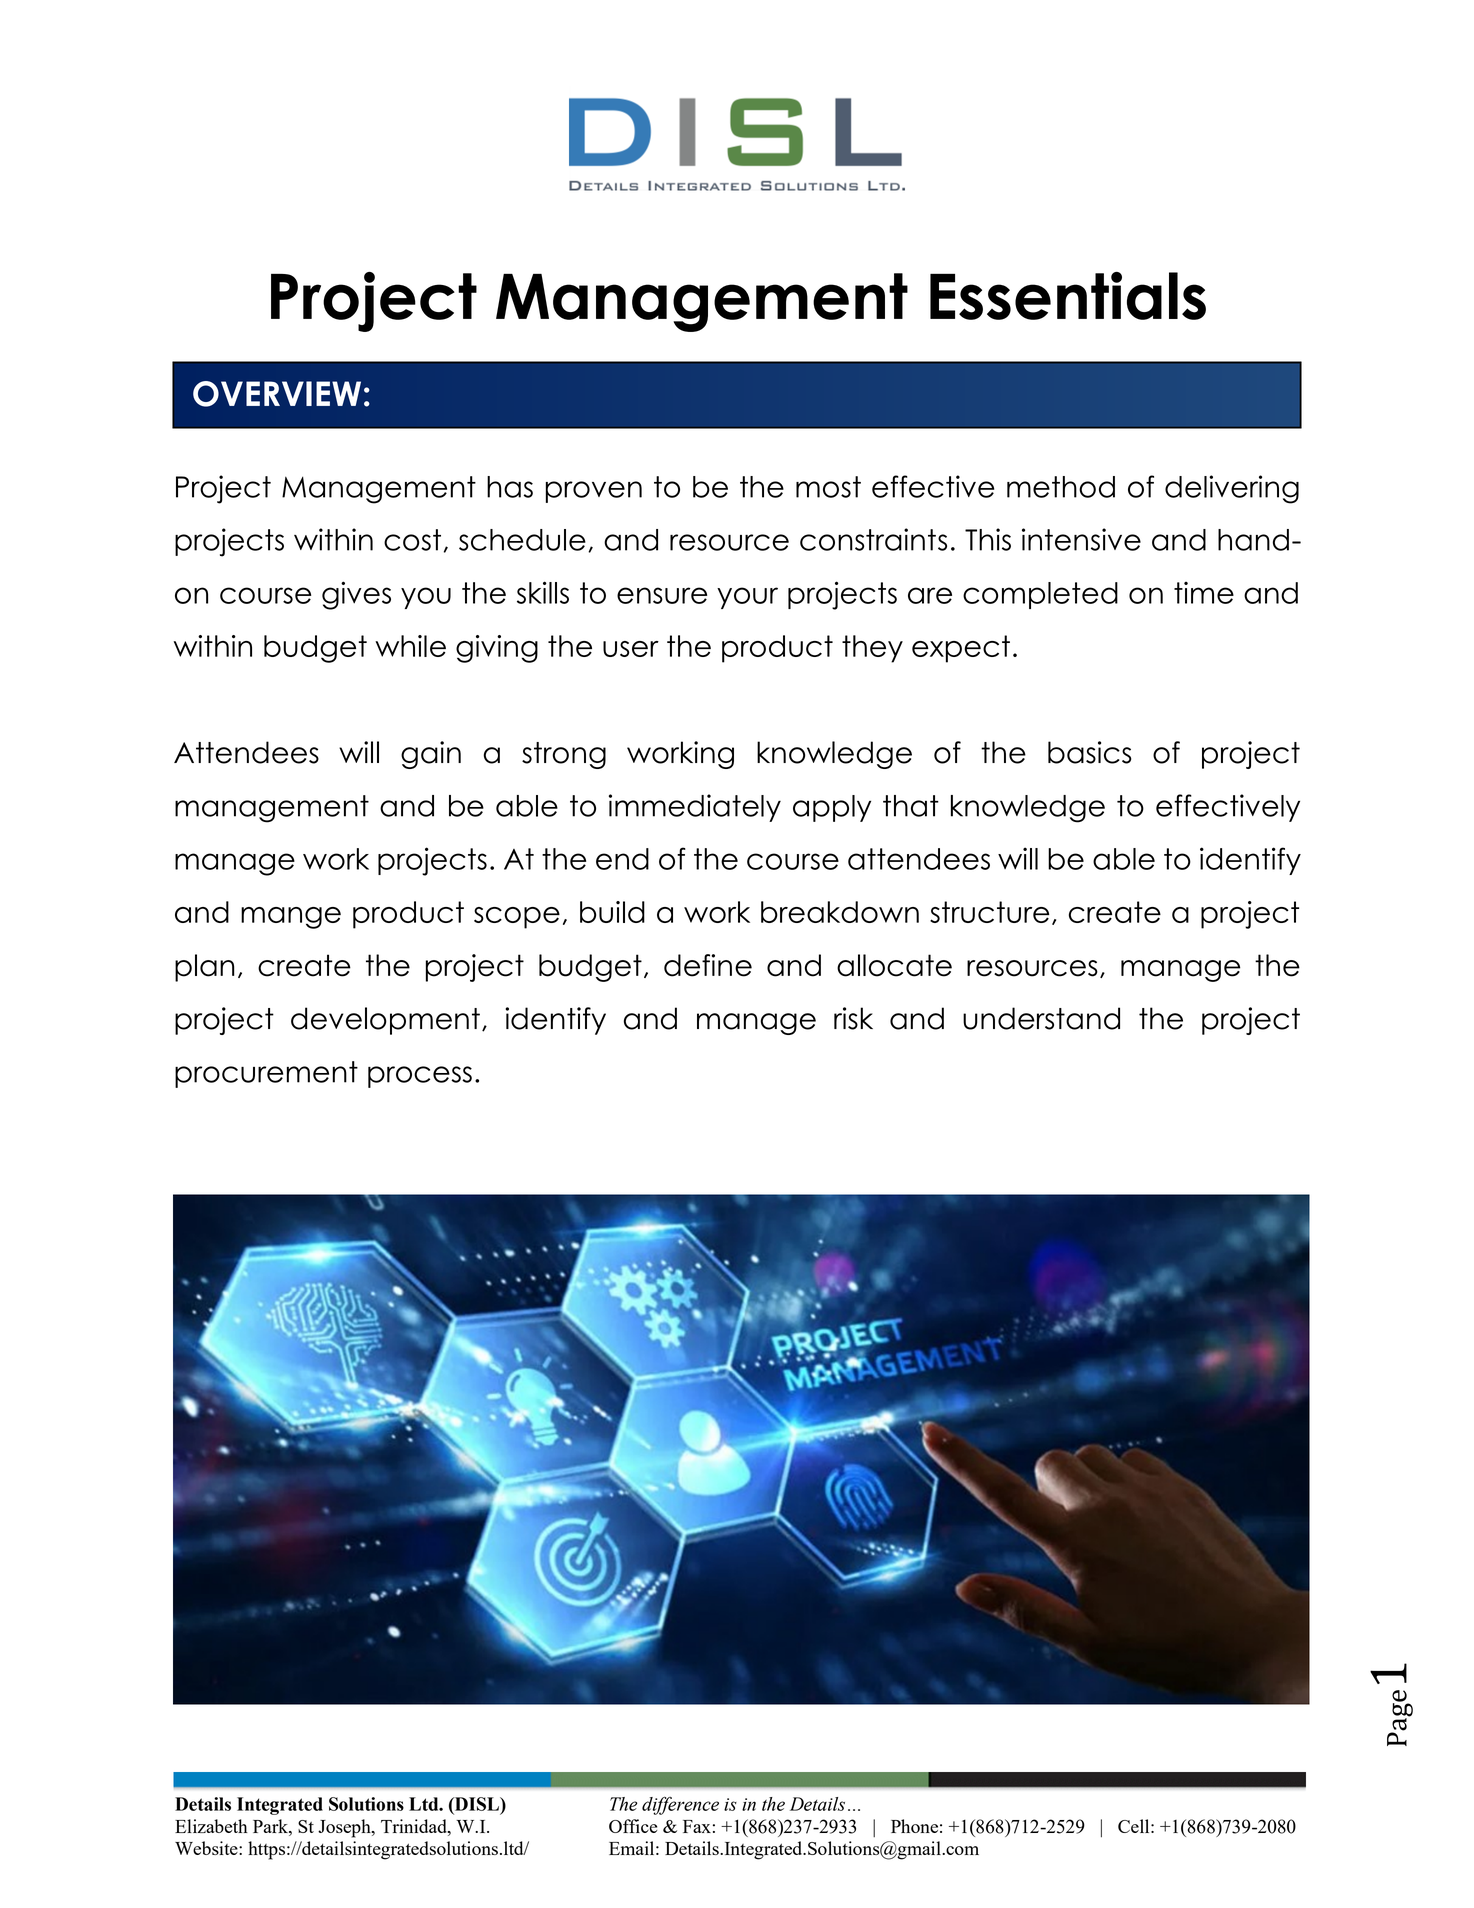 The height and width of the screenshot is (1908, 1474). What do you see at coordinates (1068, 296) in the screenshot?
I see `Essentials` at bounding box center [1068, 296].
